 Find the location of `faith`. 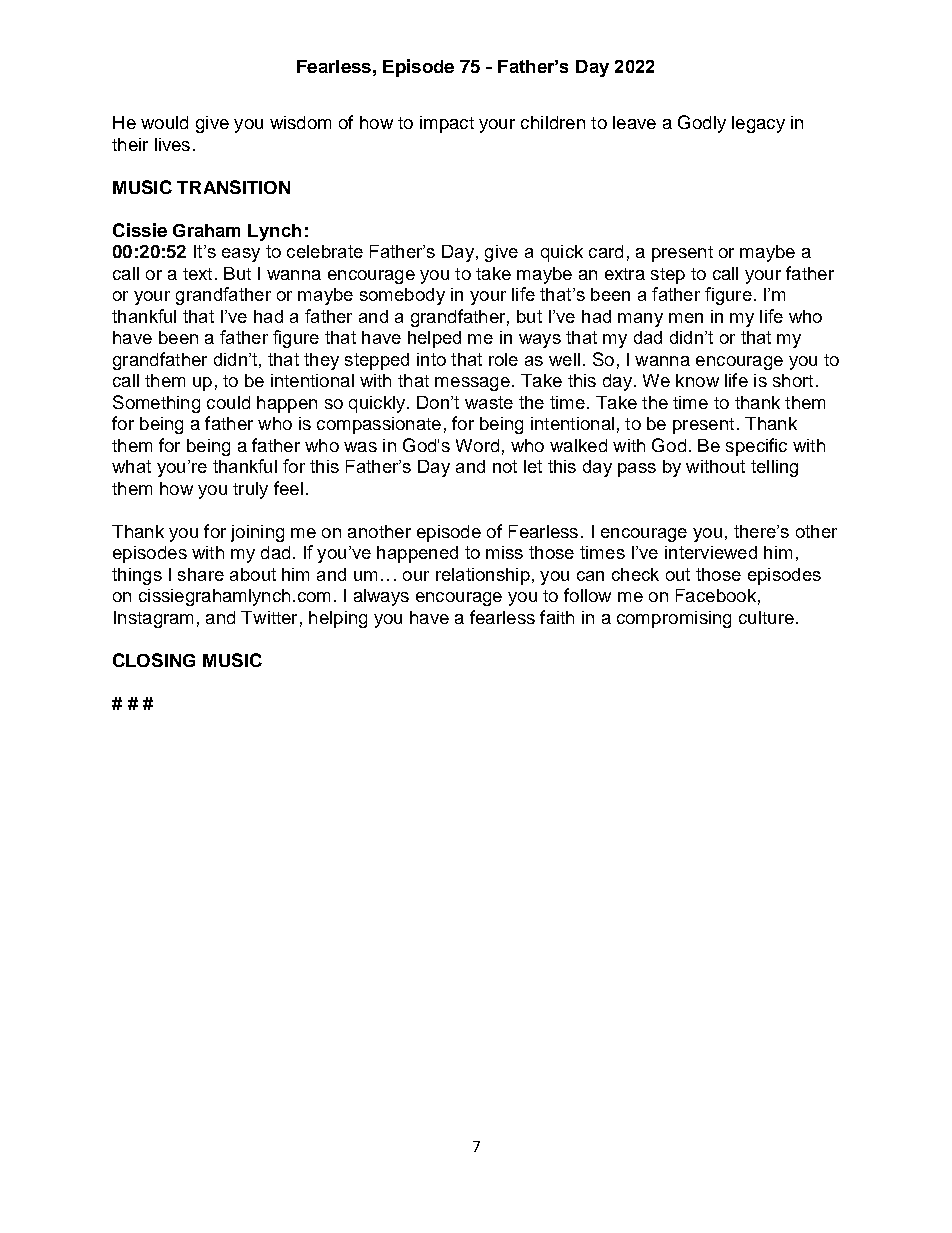

faith is located at coordinates (557, 617).
